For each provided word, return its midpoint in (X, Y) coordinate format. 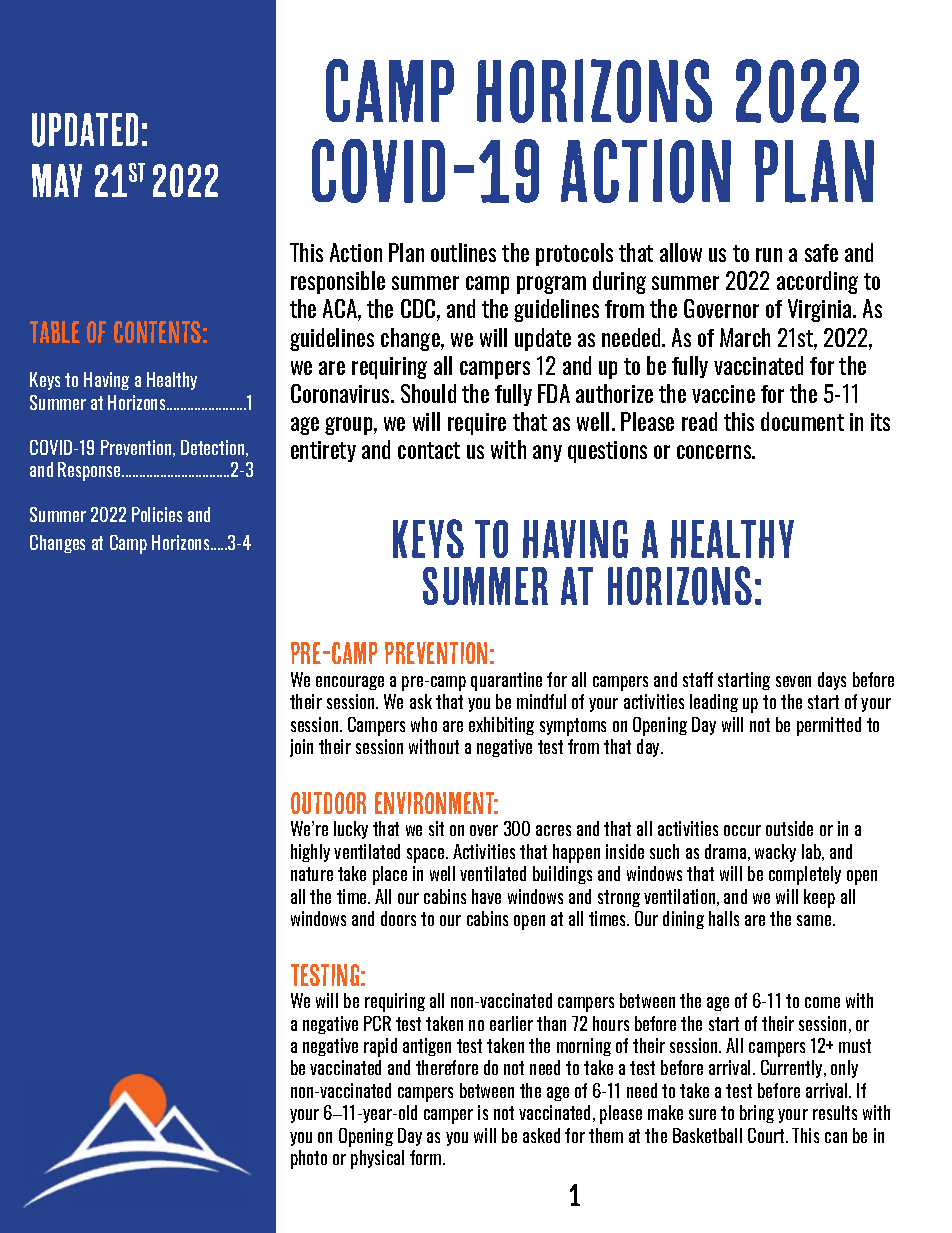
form (427, 1157)
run (769, 255)
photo (309, 1159)
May (57, 180)
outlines (463, 252)
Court (767, 1135)
